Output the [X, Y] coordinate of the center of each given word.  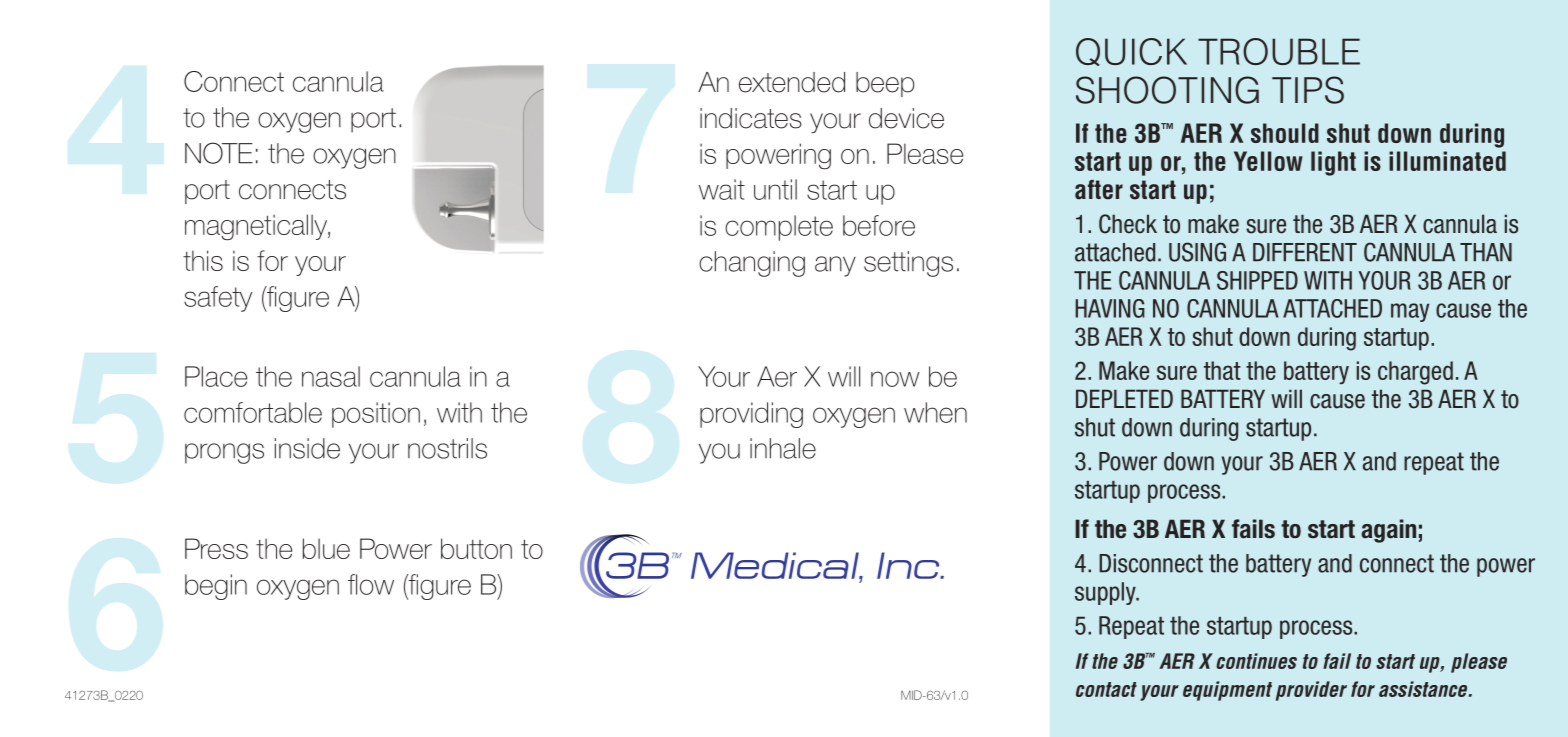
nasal [331, 376]
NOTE [219, 153]
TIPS [1308, 90]
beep [885, 84]
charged [1415, 373]
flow [371, 584]
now [895, 379]
